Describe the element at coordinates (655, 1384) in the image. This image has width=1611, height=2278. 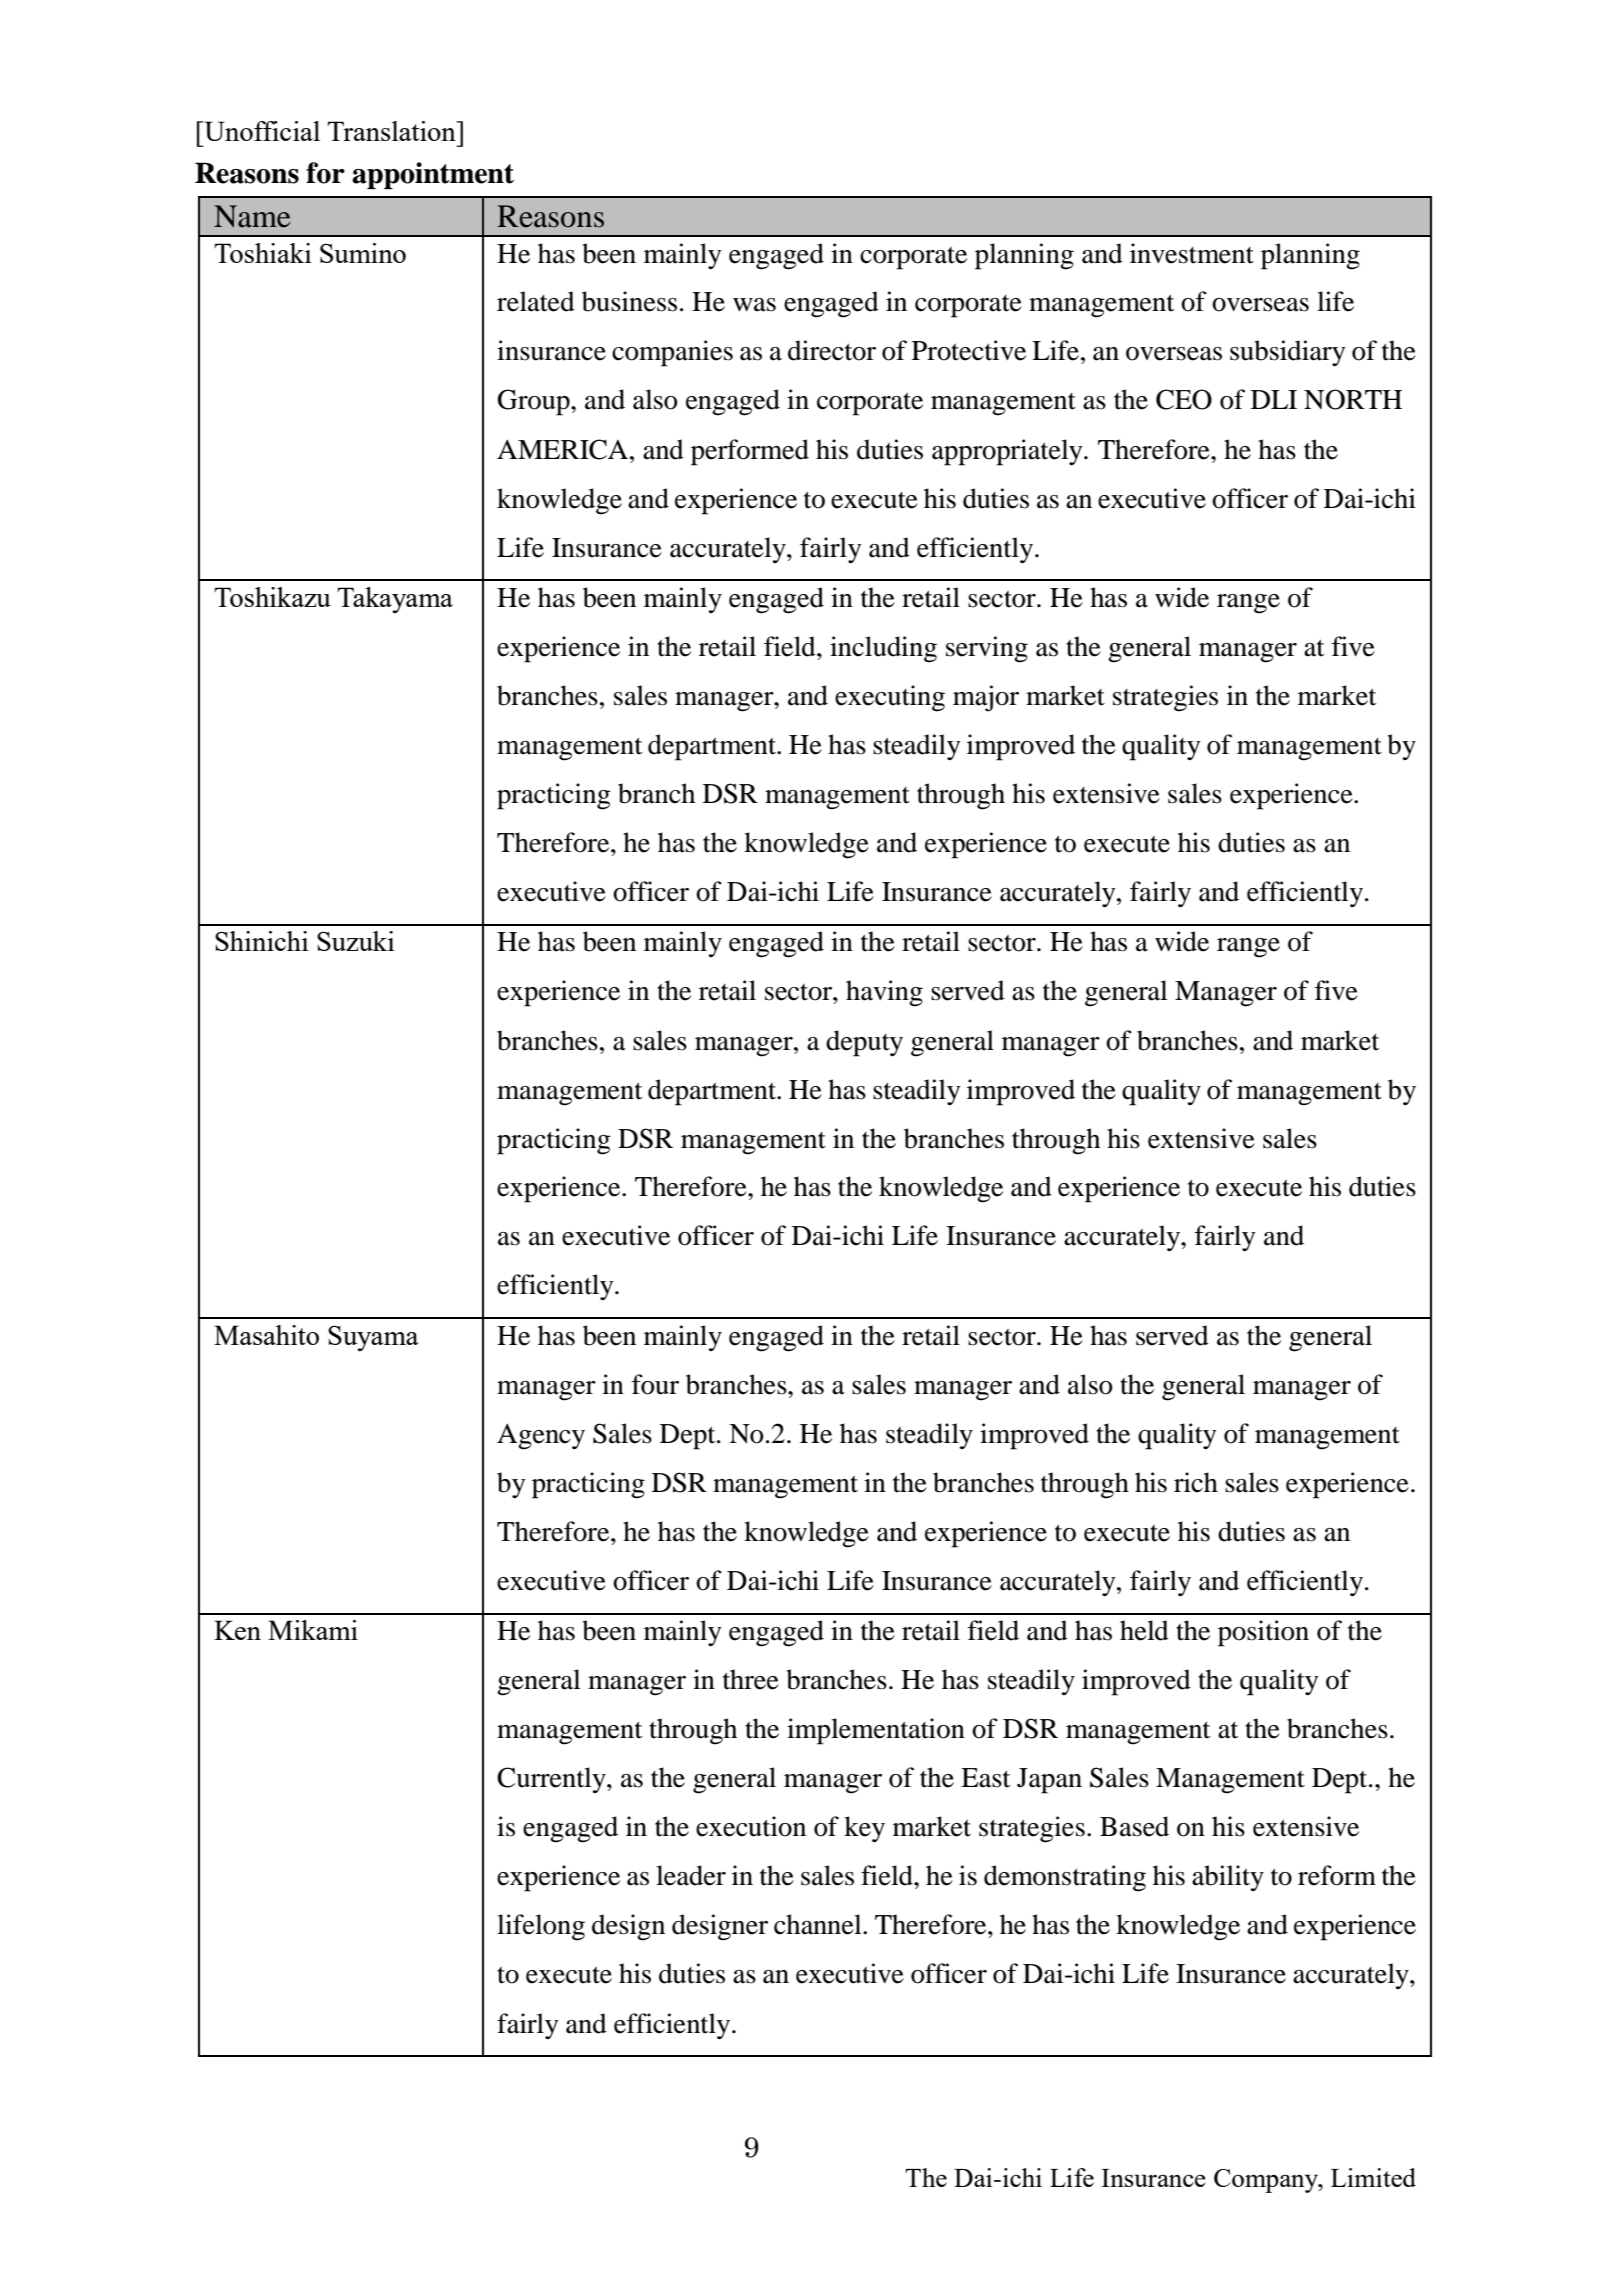
I see `four` at that location.
